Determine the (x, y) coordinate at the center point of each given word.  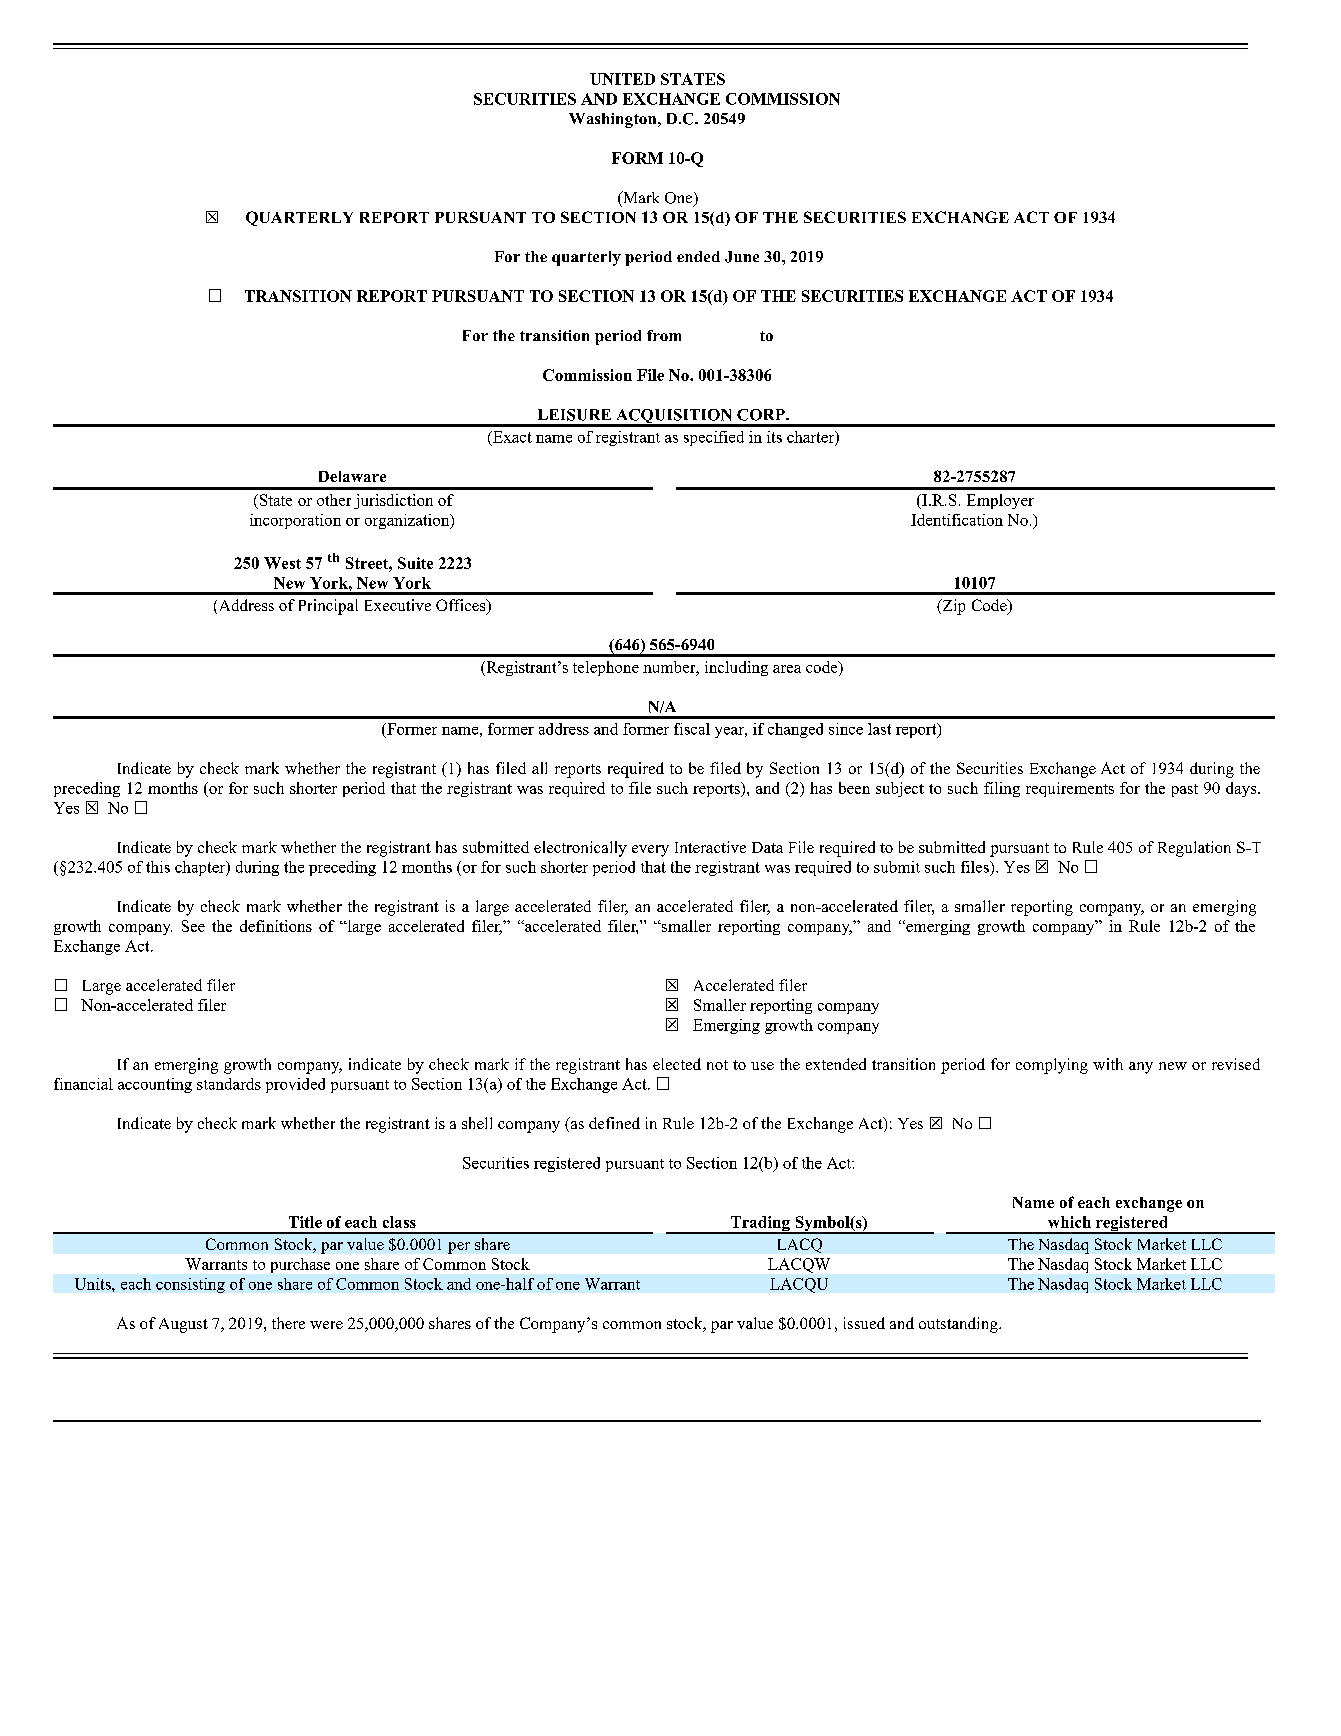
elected (677, 1064)
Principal (328, 607)
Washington (614, 120)
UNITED (622, 79)
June (742, 257)
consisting (190, 1285)
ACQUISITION (674, 417)
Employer (1000, 501)
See (193, 926)
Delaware (352, 476)
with (1108, 1064)
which (1069, 1222)
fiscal (692, 729)
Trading (760, 1225)
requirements (1070, 789)
